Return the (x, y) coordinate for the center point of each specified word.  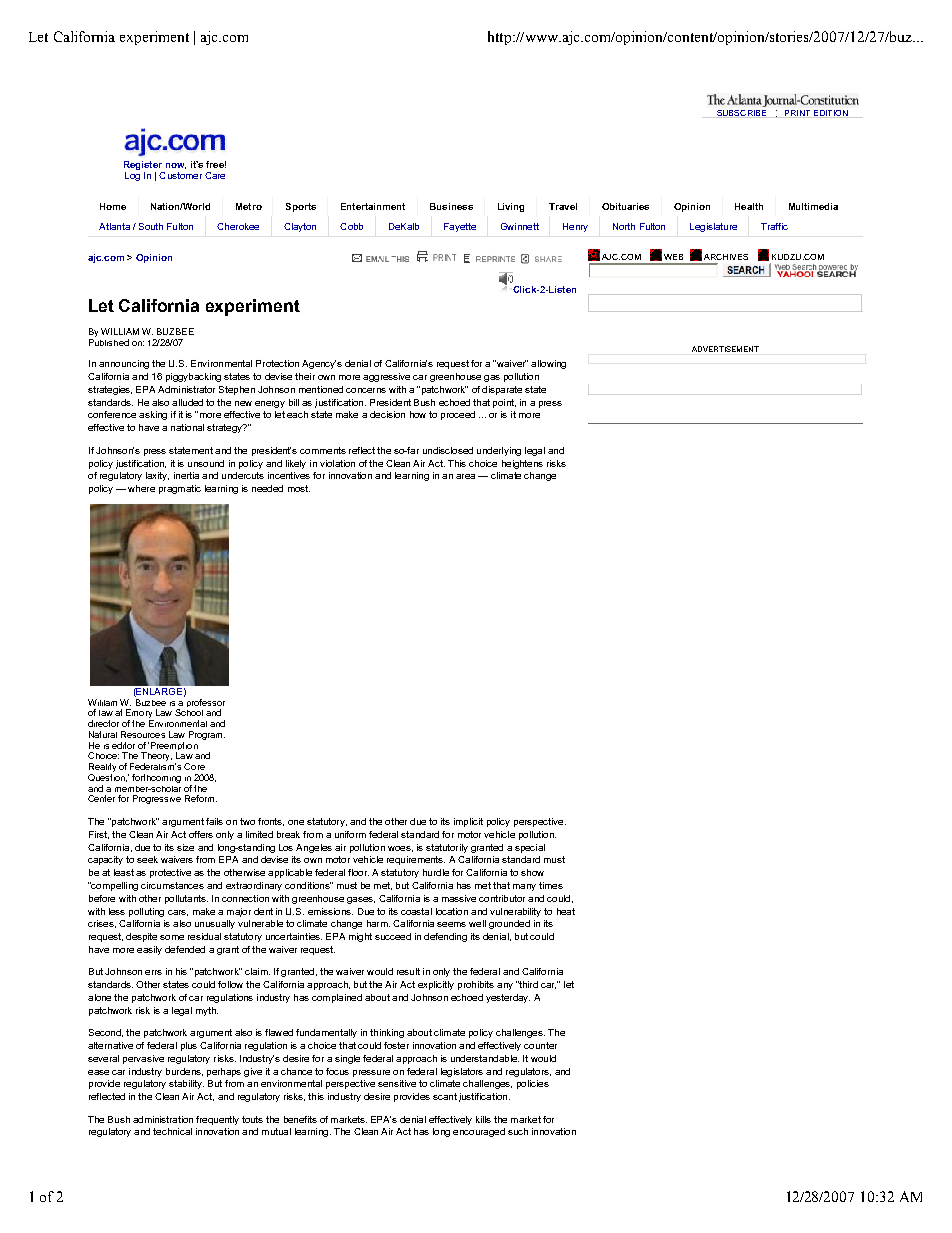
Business (451, 206)
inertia (186, 475)
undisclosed (448, 450)
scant (445, 1096)
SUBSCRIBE (741, 113)
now (176, 166)
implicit (468, 822)
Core (194, 766)
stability (186, 1084)
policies (533, 1084)
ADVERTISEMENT (725, 349)
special (530, 848)
